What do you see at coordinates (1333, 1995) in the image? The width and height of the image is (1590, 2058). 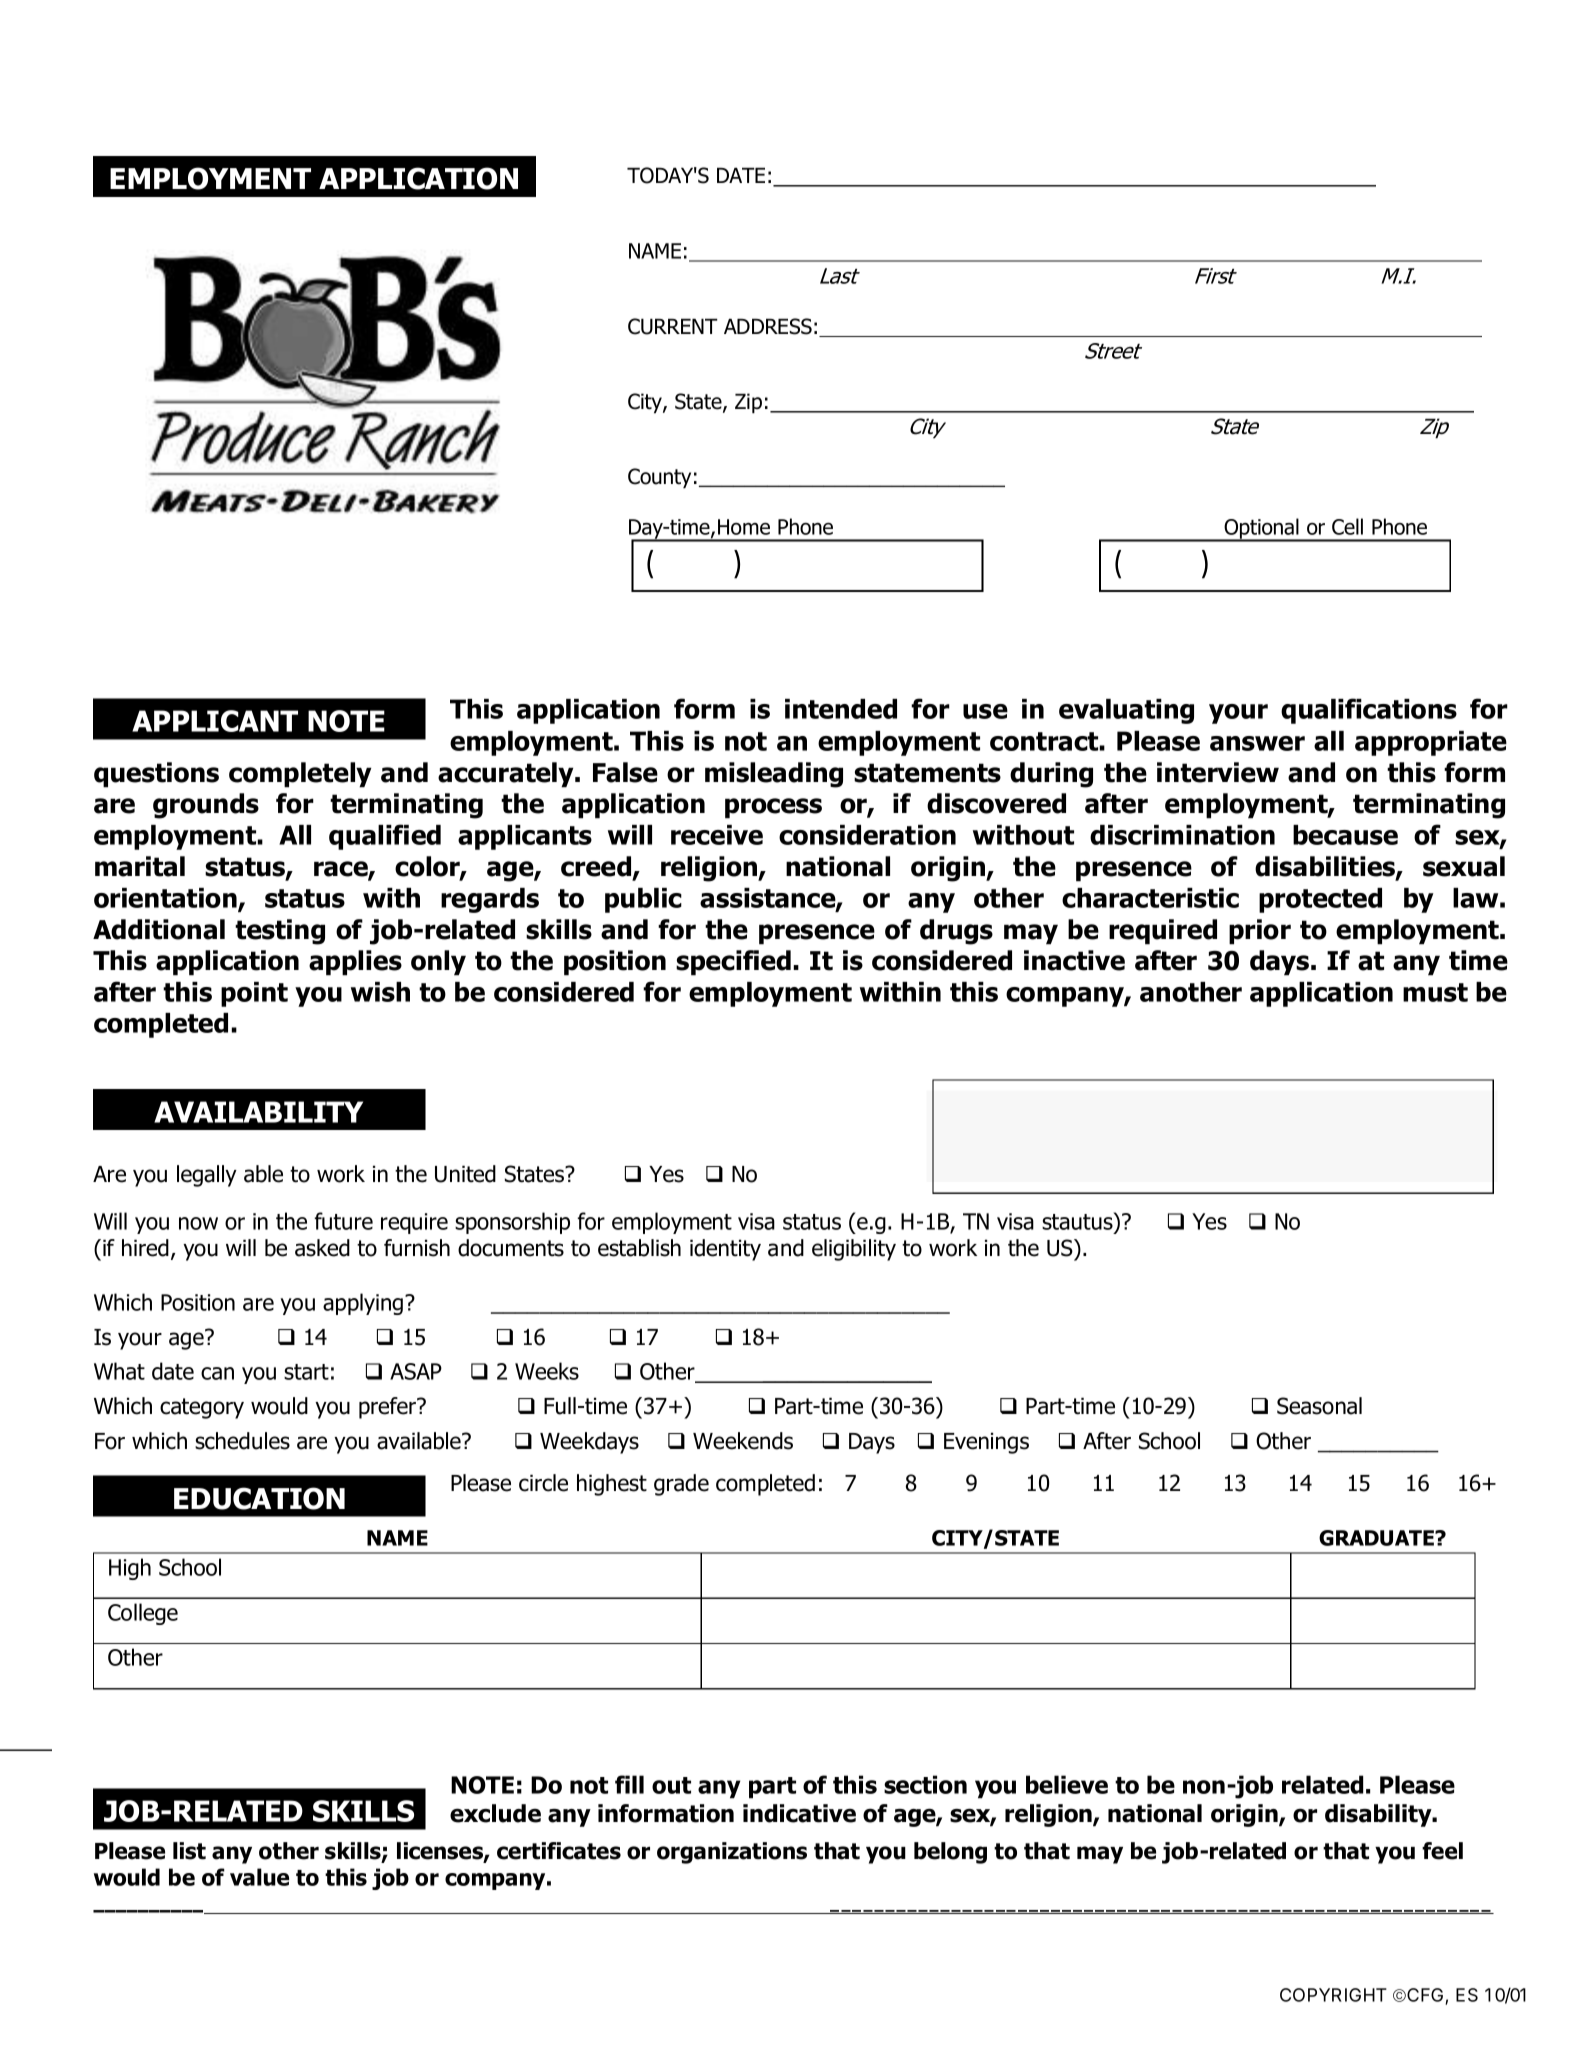 I see `COPYRIGHT` at bounding box center [1333, 1995].
